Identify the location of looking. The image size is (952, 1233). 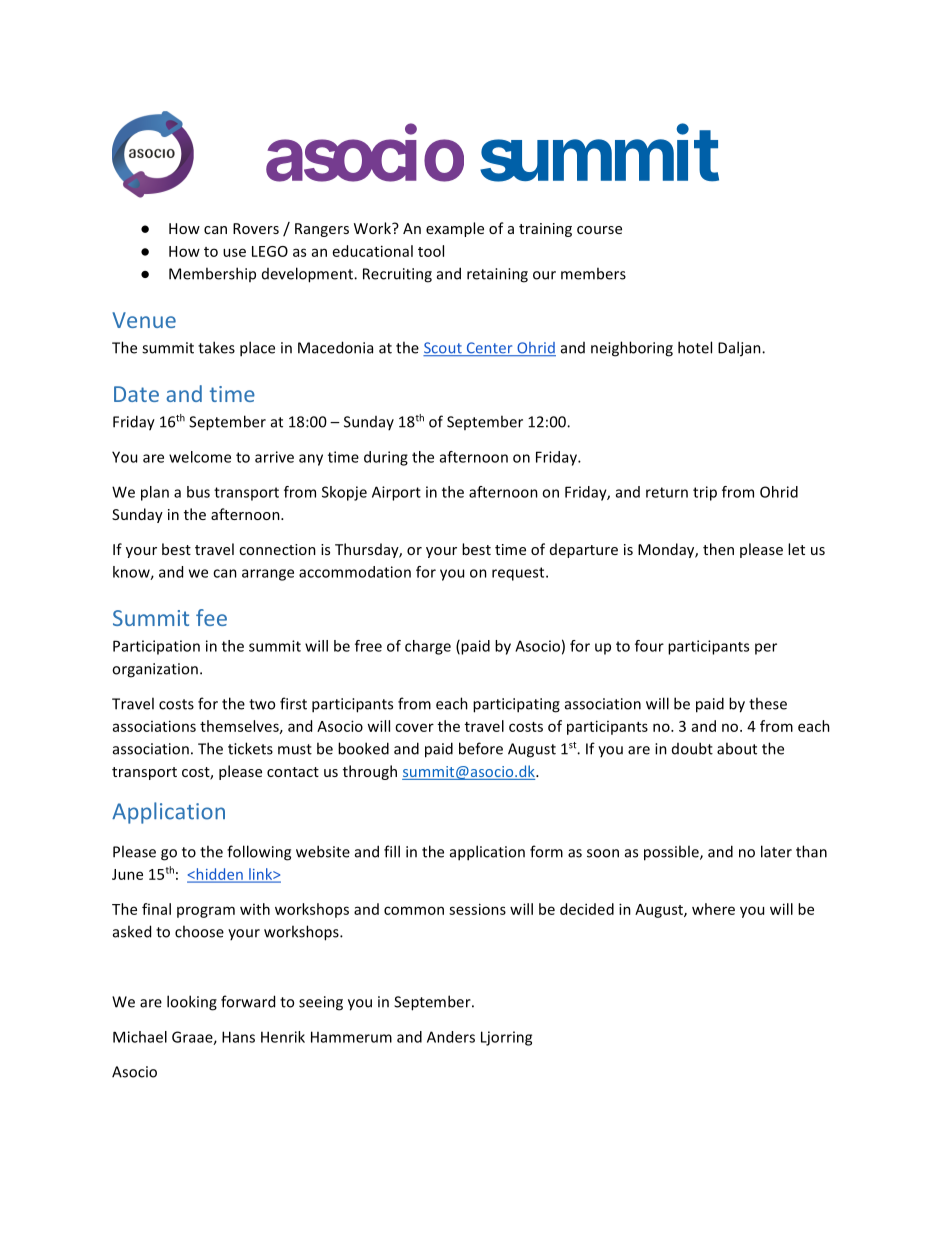
(192, 1003).
